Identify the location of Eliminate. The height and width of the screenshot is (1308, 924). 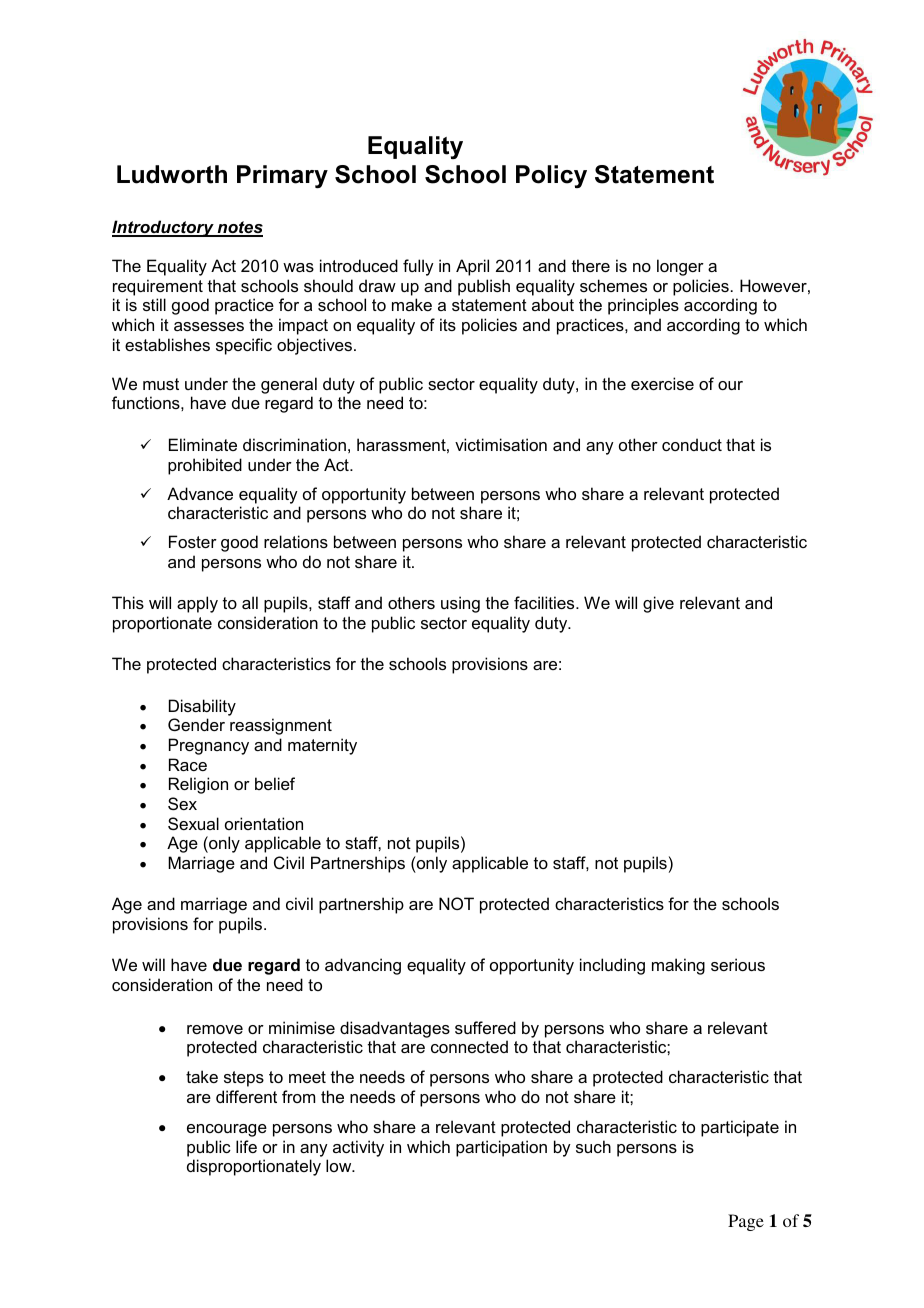
(203, 444).
